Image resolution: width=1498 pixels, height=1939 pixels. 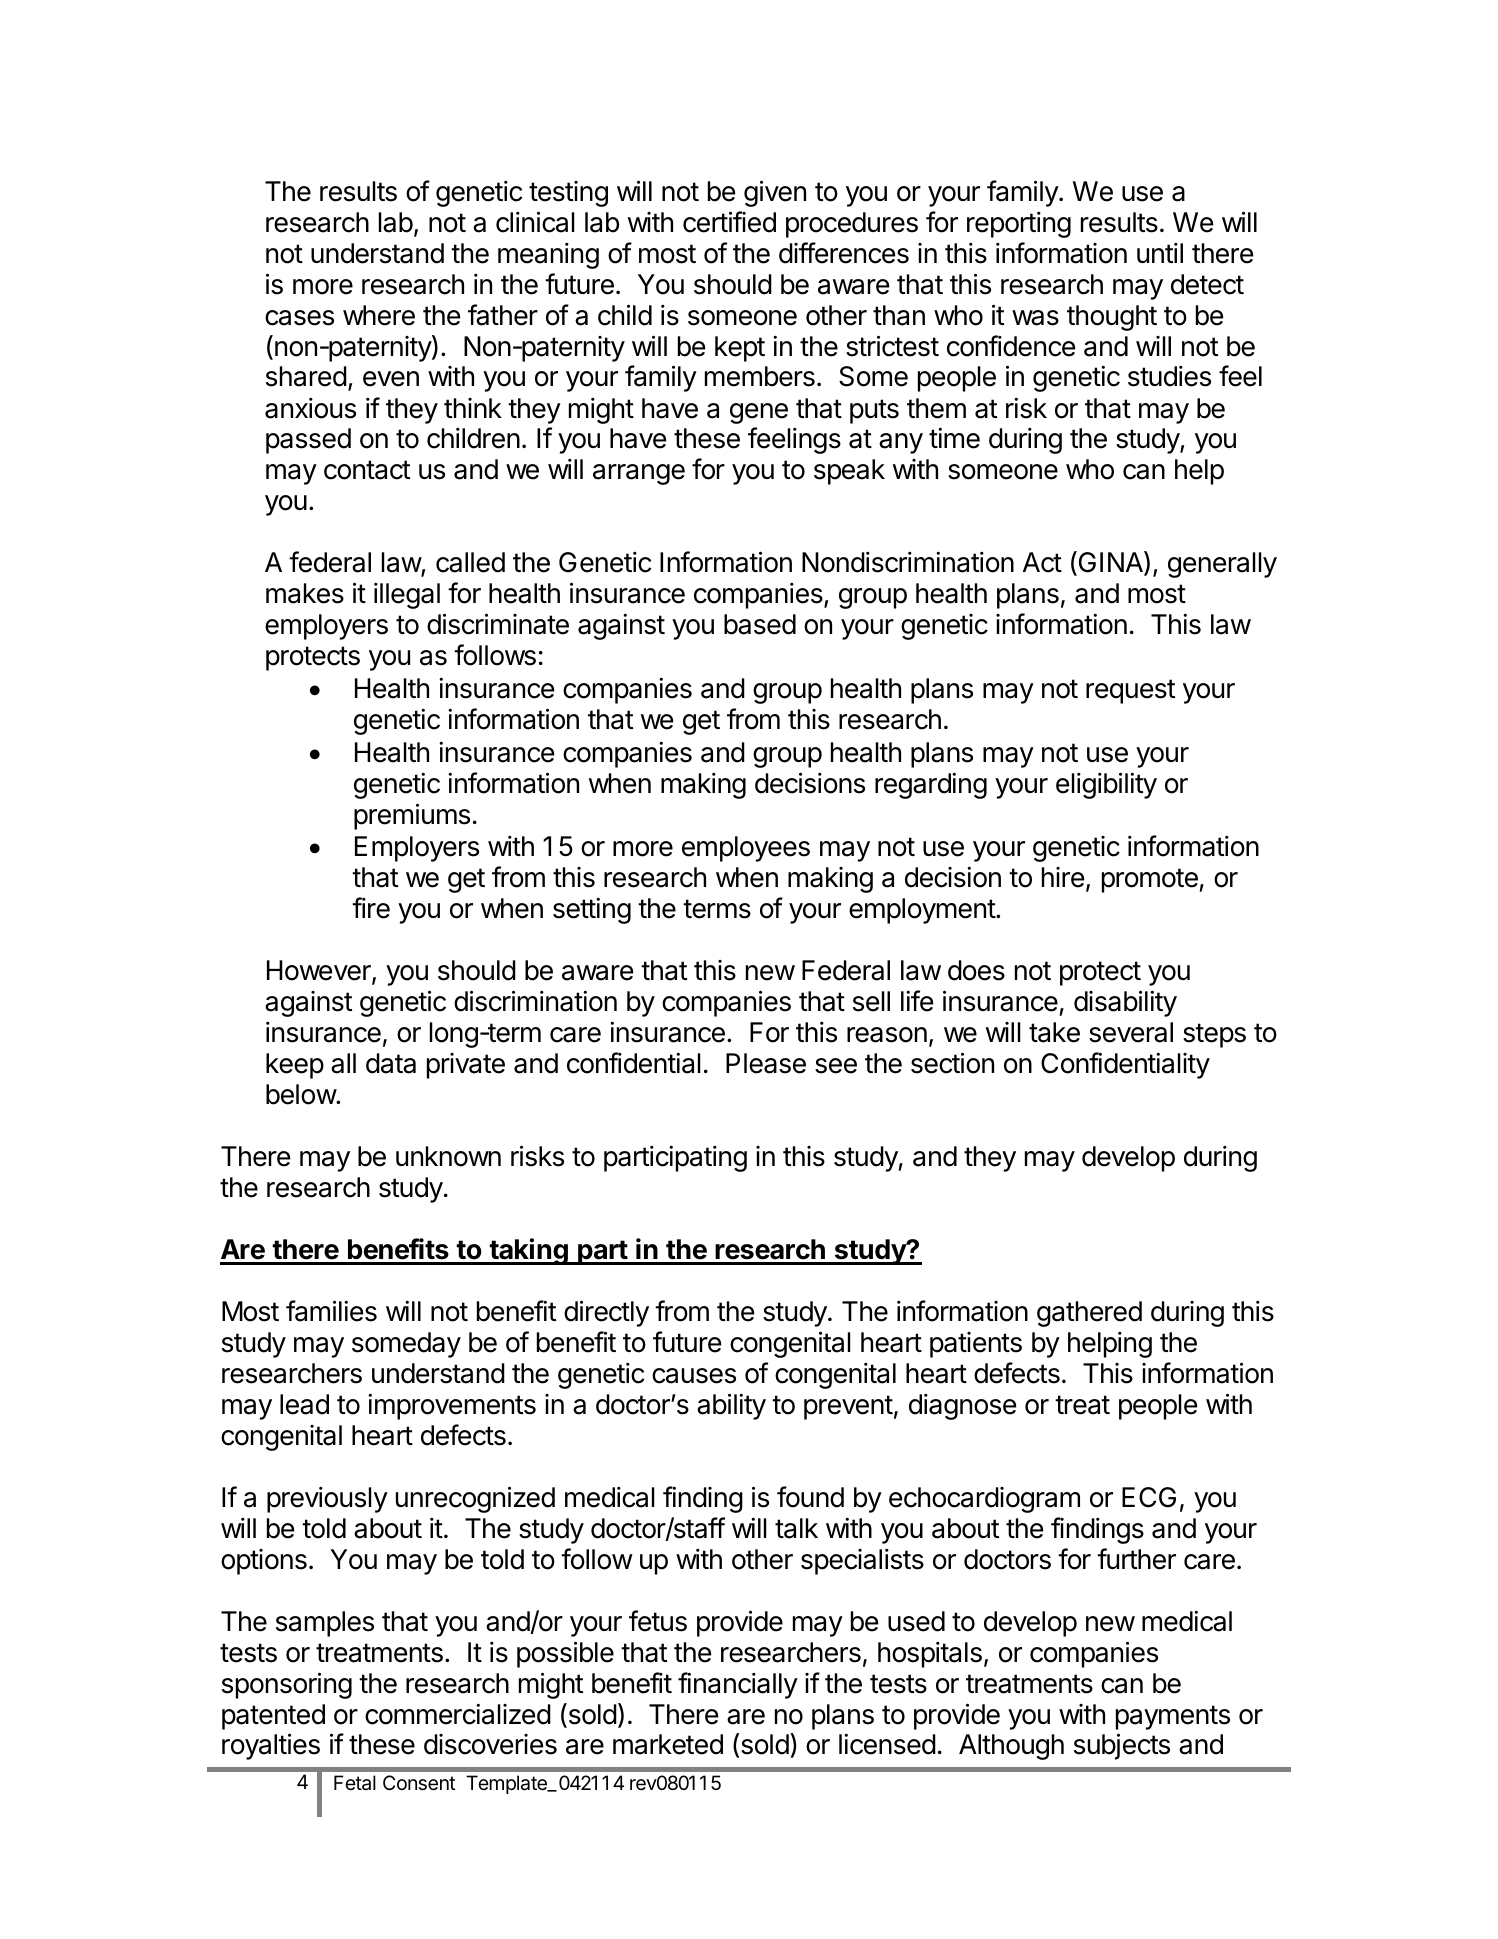 What do you see at coordinates (1149, 1497) in the screenshot?
I see `ECG` at bounding box center [1149, 1497].
